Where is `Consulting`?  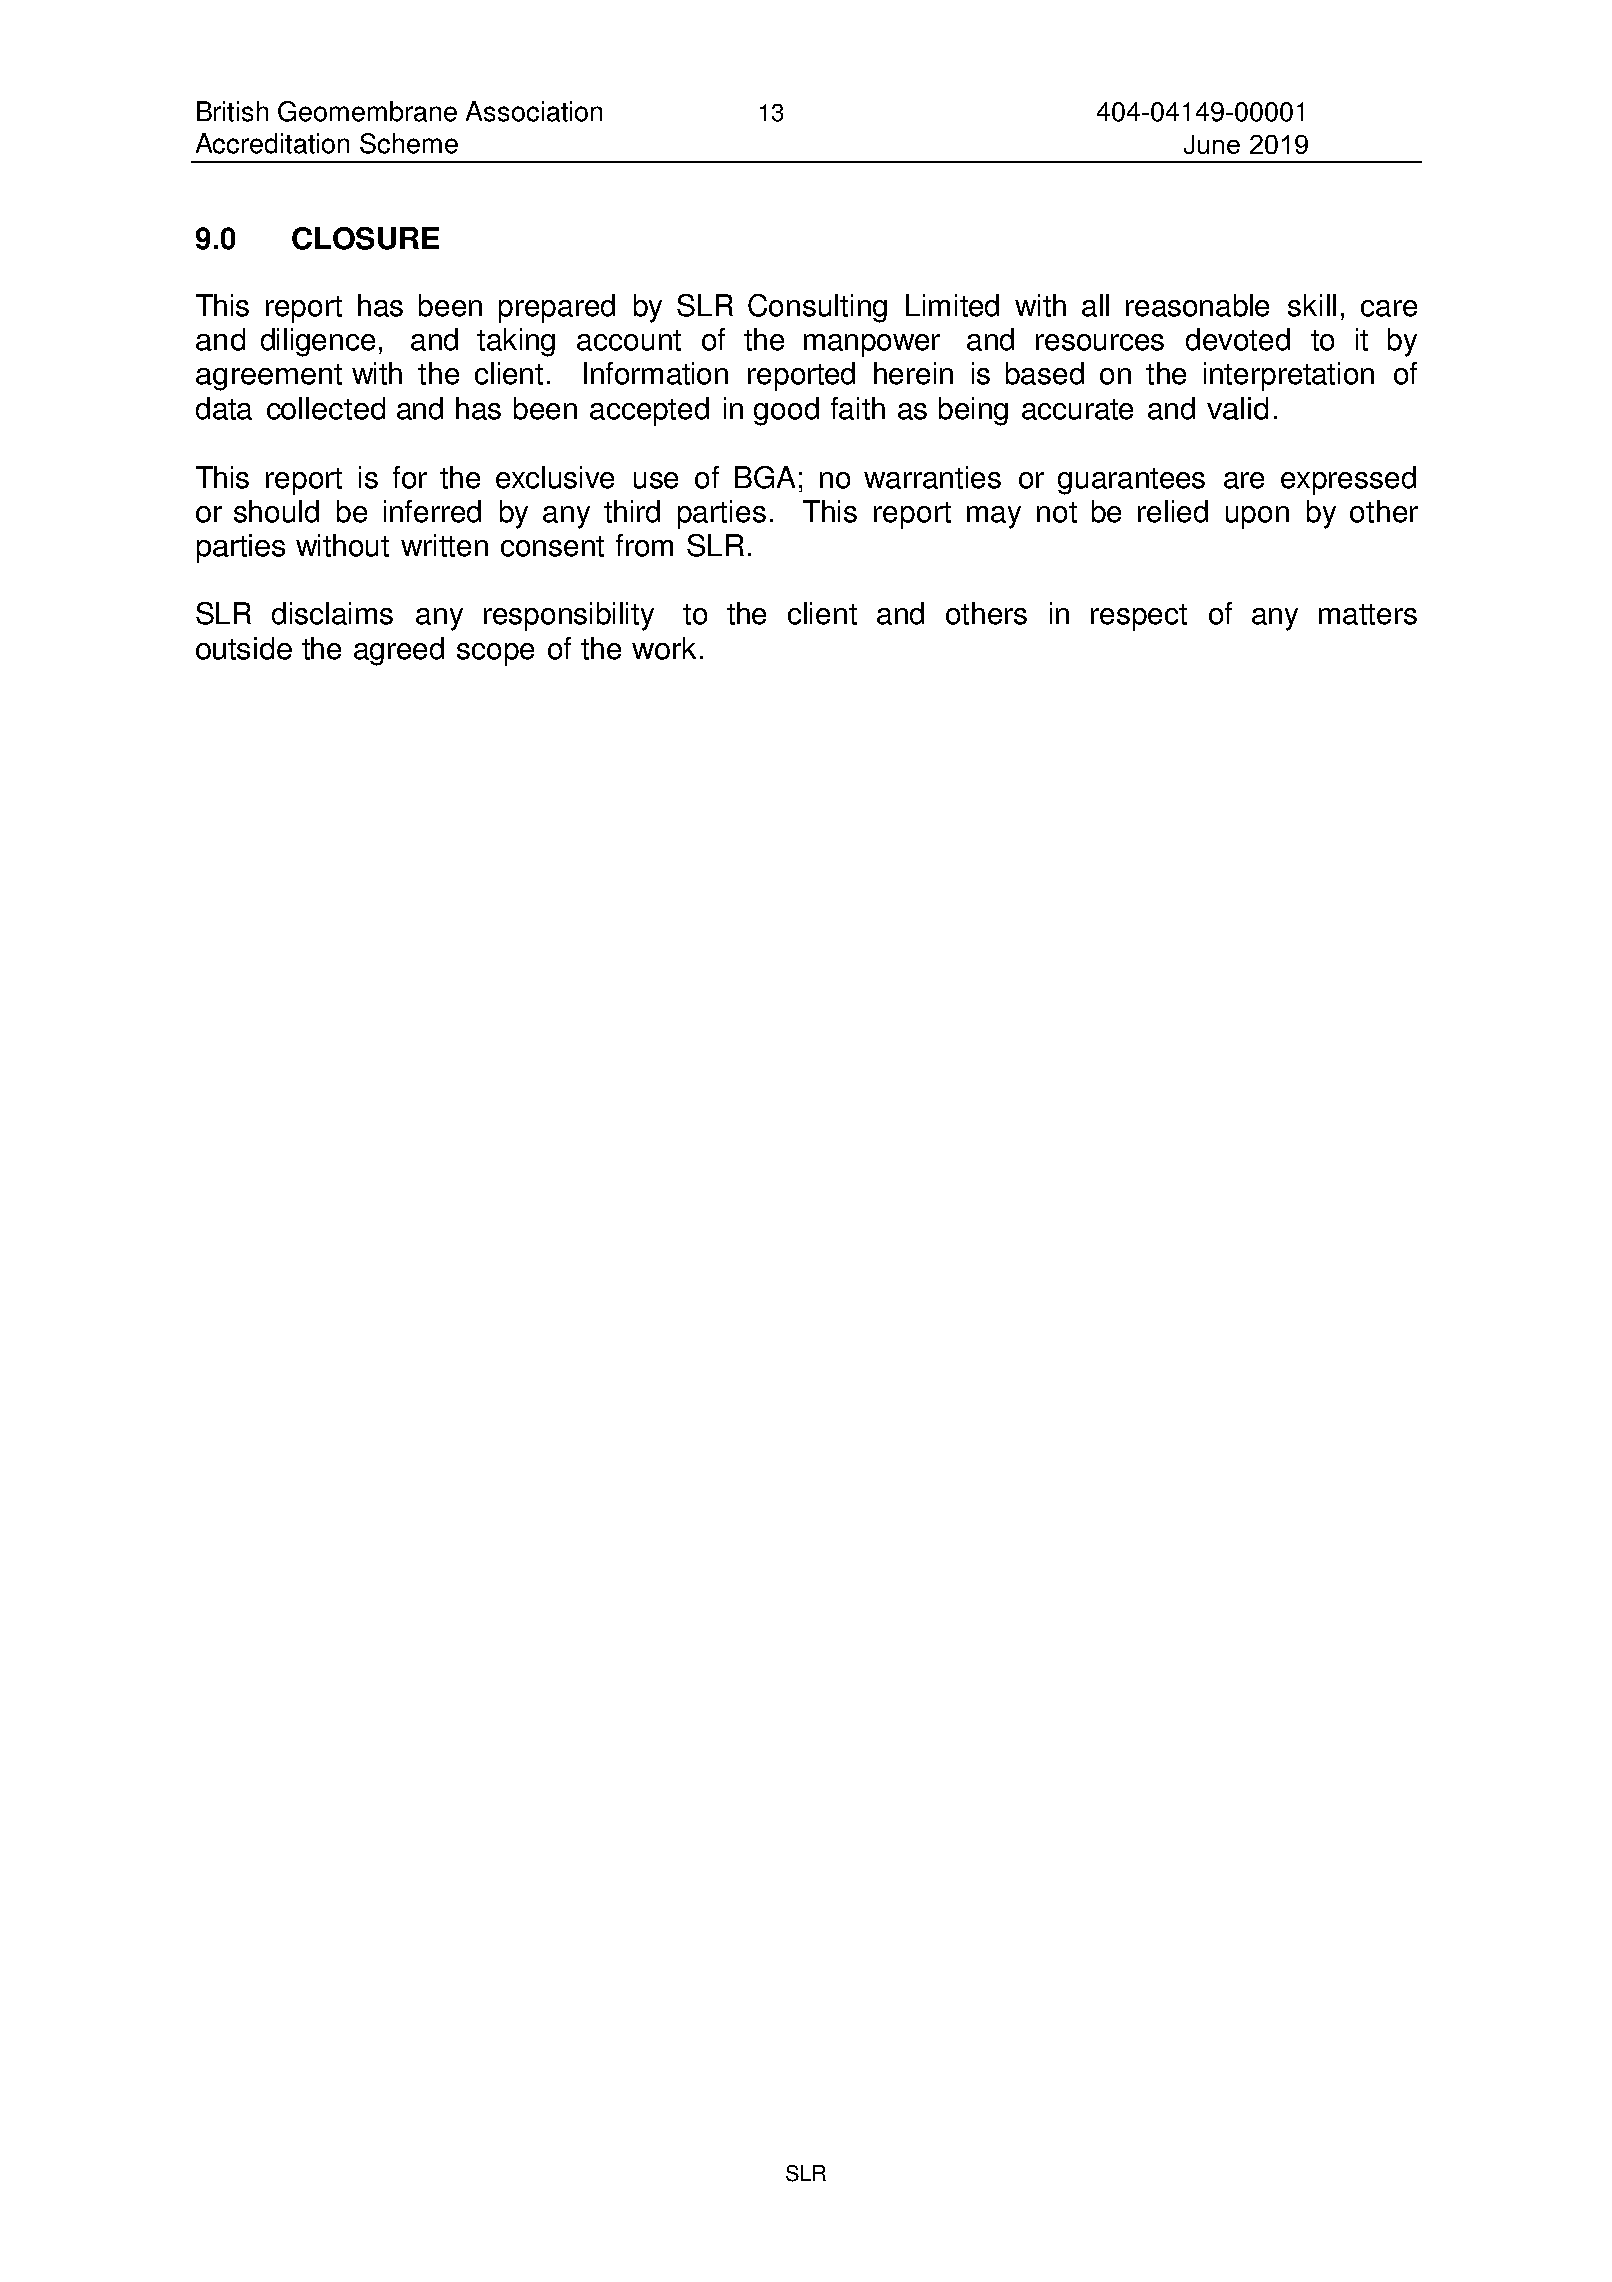
Consulting is located at coordinates (817, 308).
